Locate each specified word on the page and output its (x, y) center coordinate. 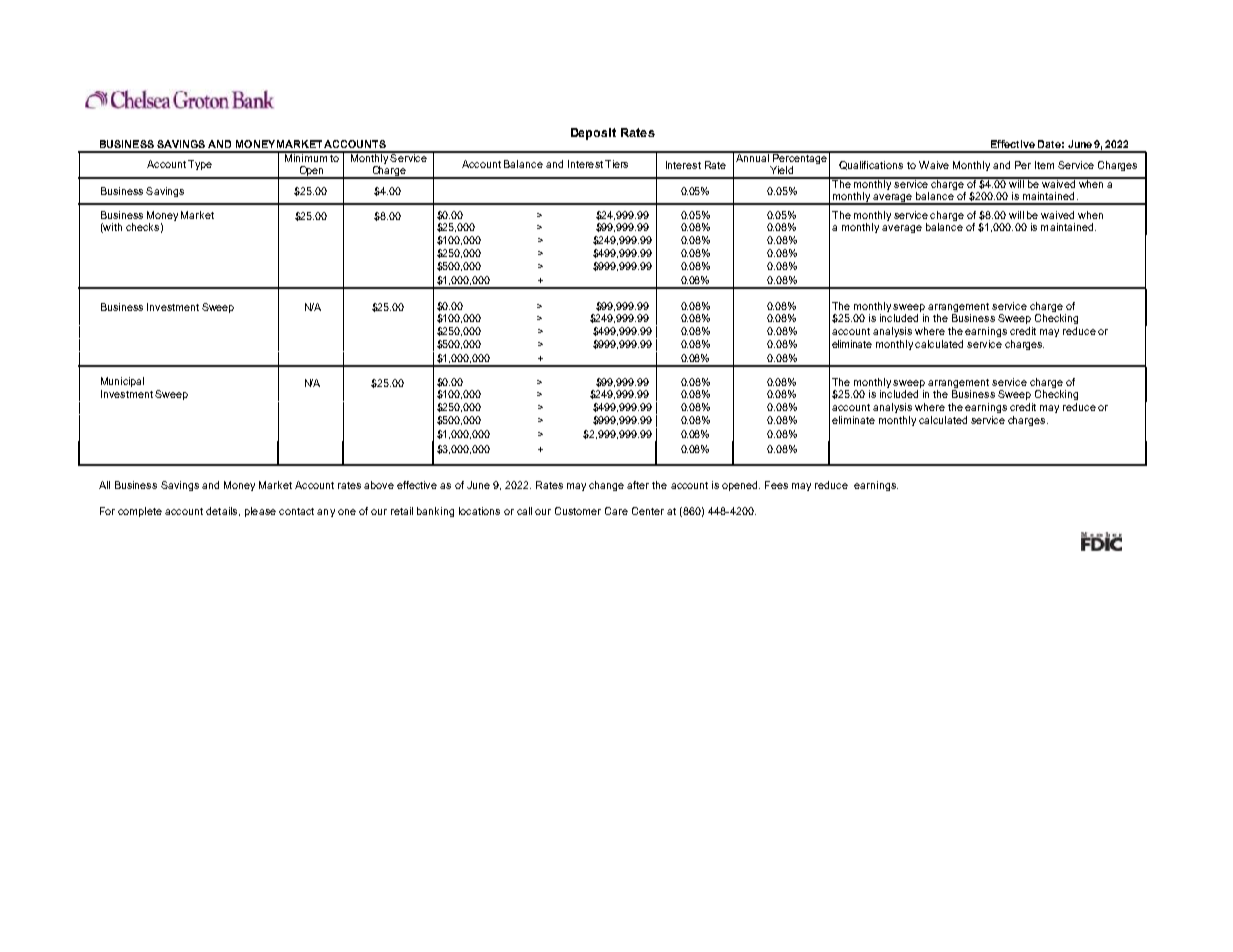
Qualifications (871, 165)
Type (200, 165)
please (260, 512)
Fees (776, 485)
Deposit (593, 134)
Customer (578, 511)
